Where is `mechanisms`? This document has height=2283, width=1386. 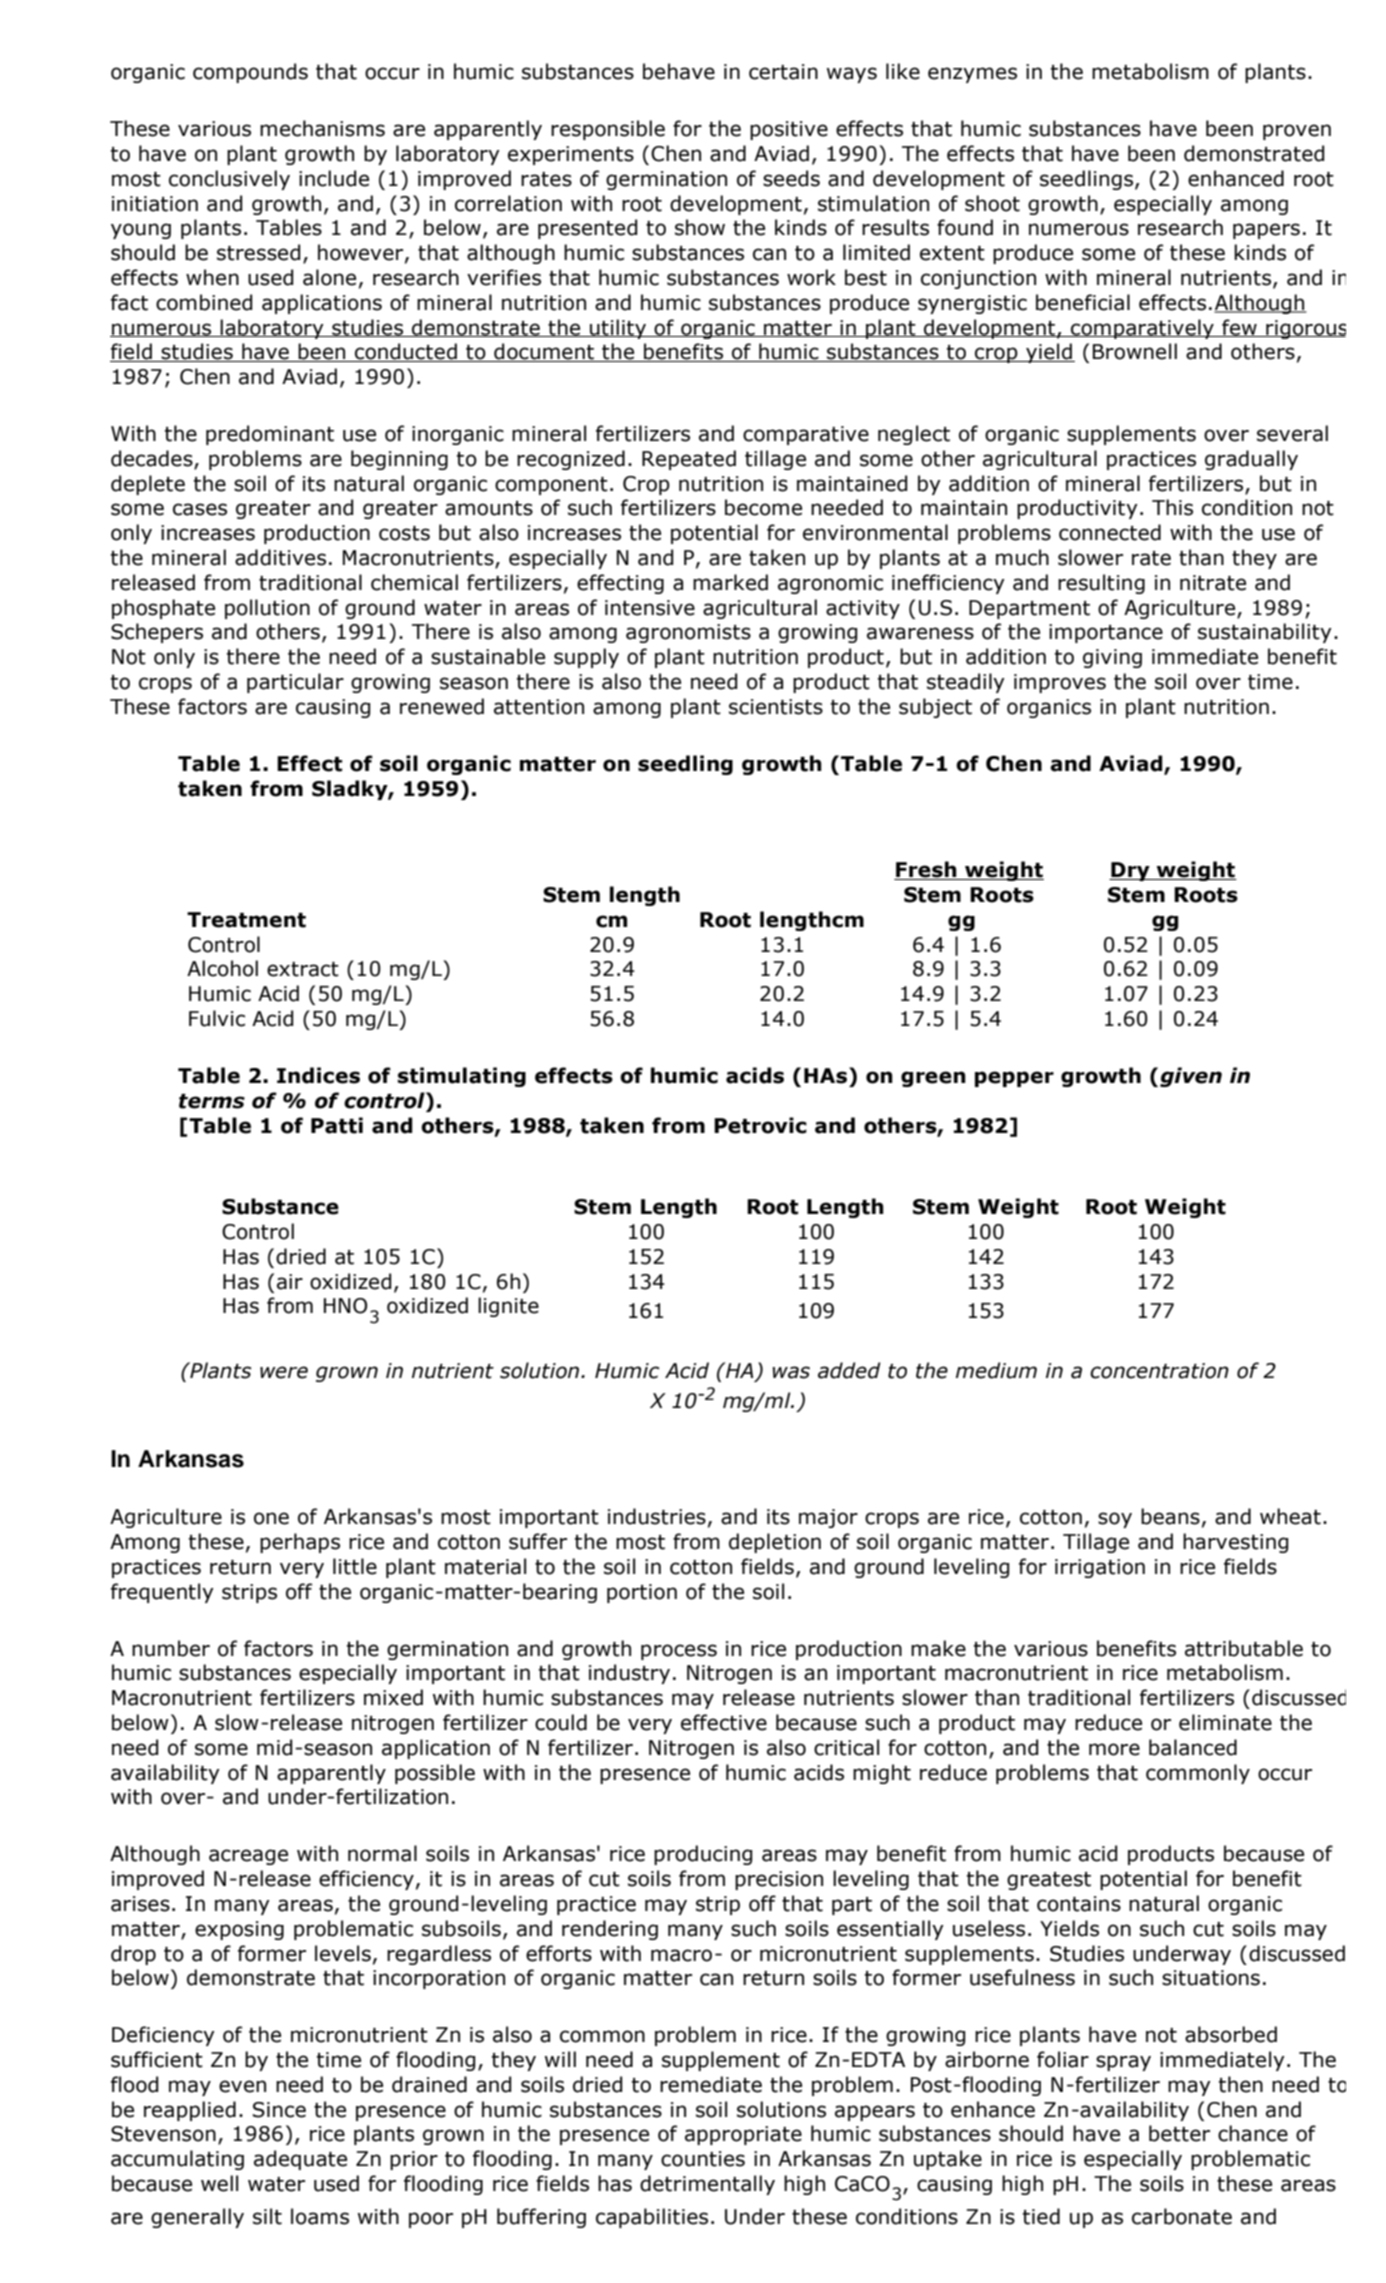
mechanisms is located at coordinates (322, 128).
